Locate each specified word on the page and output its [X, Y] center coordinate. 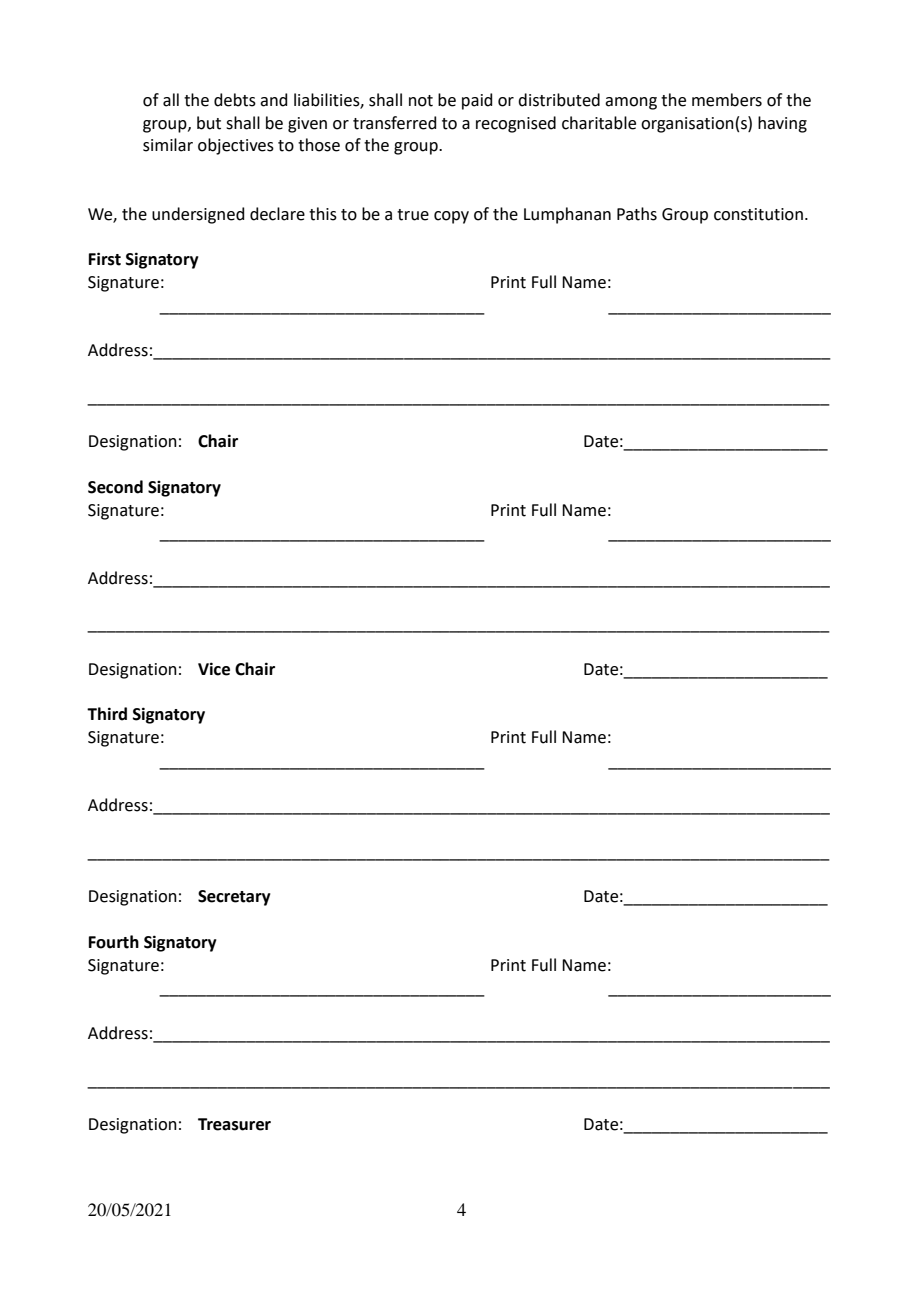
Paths [637, 214]
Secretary [234, 898]
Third [107, 714]
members [727, 100]
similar [168, 145]
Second [115, 487]
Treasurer [234, 1124]
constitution [758, 214]
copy [451, 217]
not [421, 101]
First [105, 259]
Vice [214, 669]
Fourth [114, 942]
